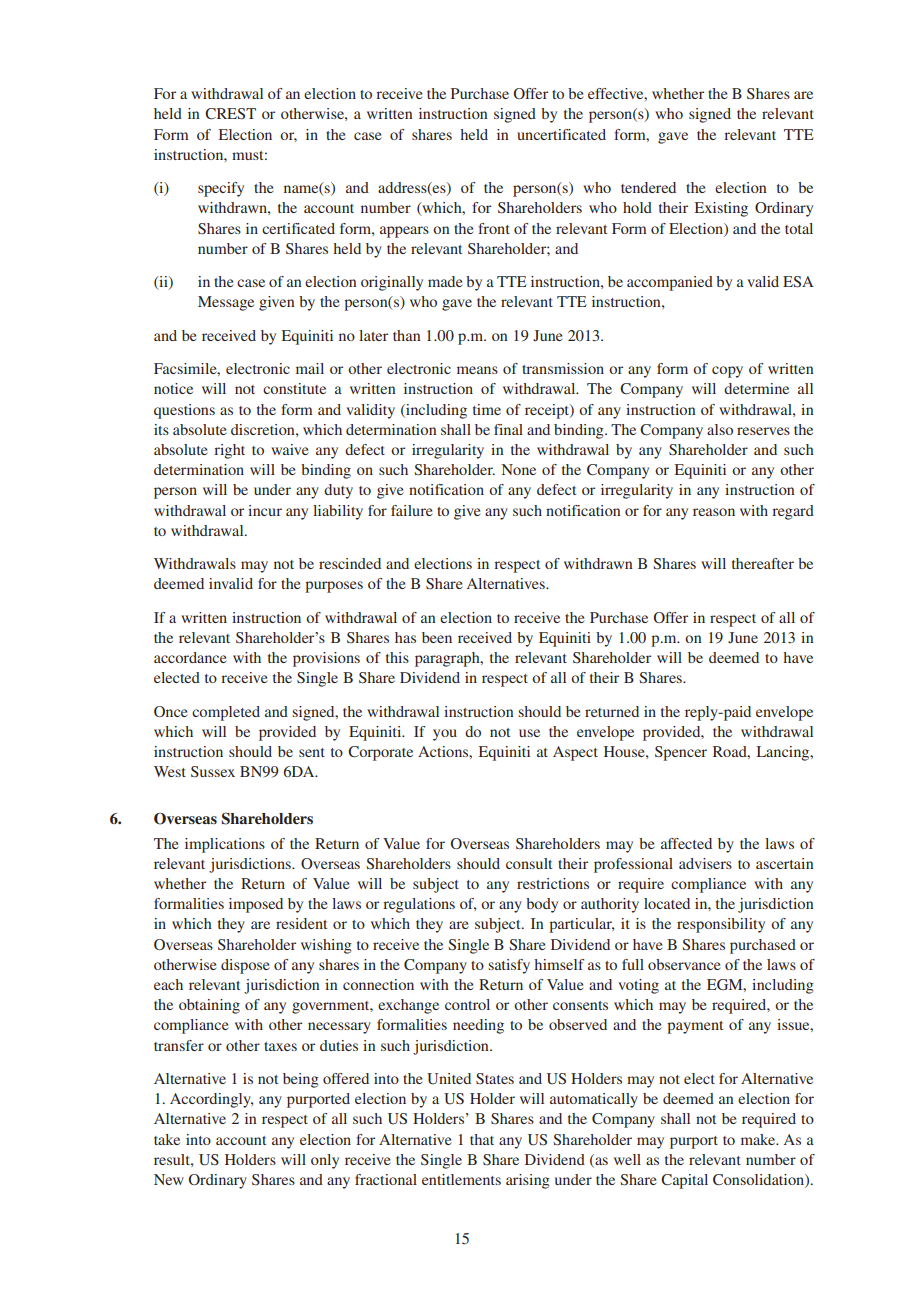  What do you see at coordinates (684, 1181) in the screenshot?
I see `Capital` at bounding box center [684, 1181].
